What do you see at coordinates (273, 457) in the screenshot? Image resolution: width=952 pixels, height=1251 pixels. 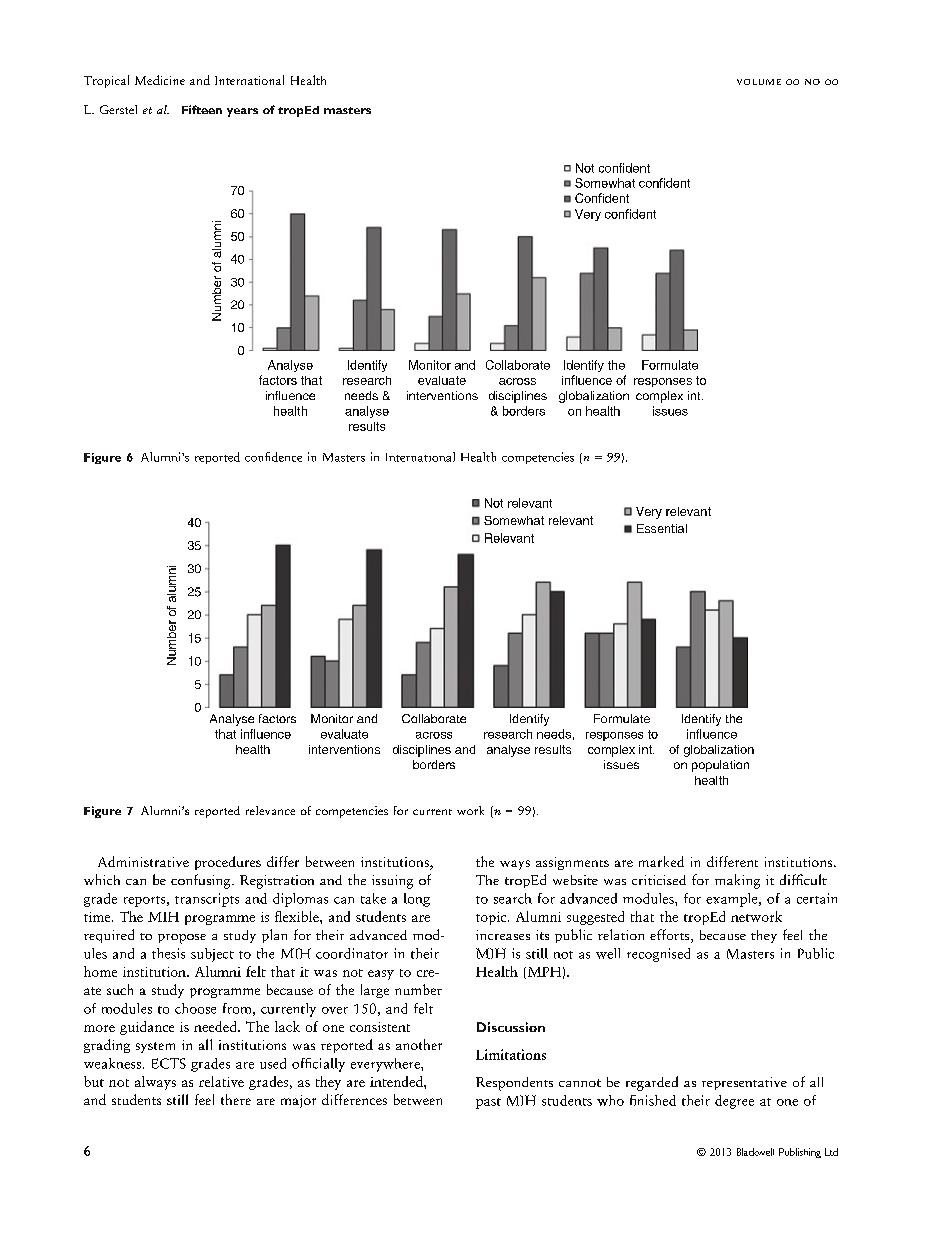 I see `confidence` at bounding box center [273, 457].
